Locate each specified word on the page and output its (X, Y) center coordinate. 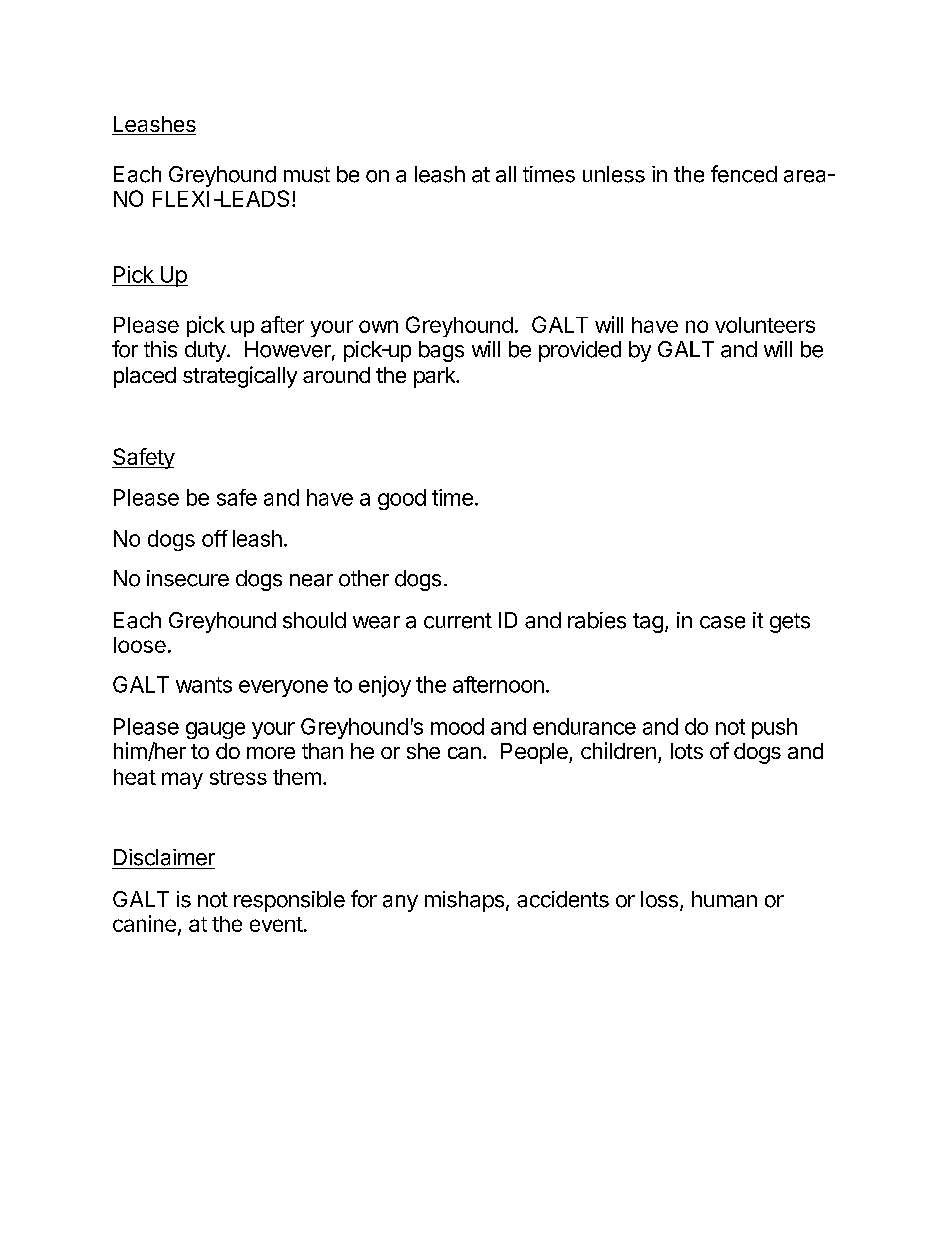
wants (204, 685)
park (436, 377)
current (458, 621)
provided (580, 351)
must (307, 175)
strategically (240, 377)
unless (614, 174)
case (722, 622)
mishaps (464, 901)
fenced (744, 174)
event (276, 924)
